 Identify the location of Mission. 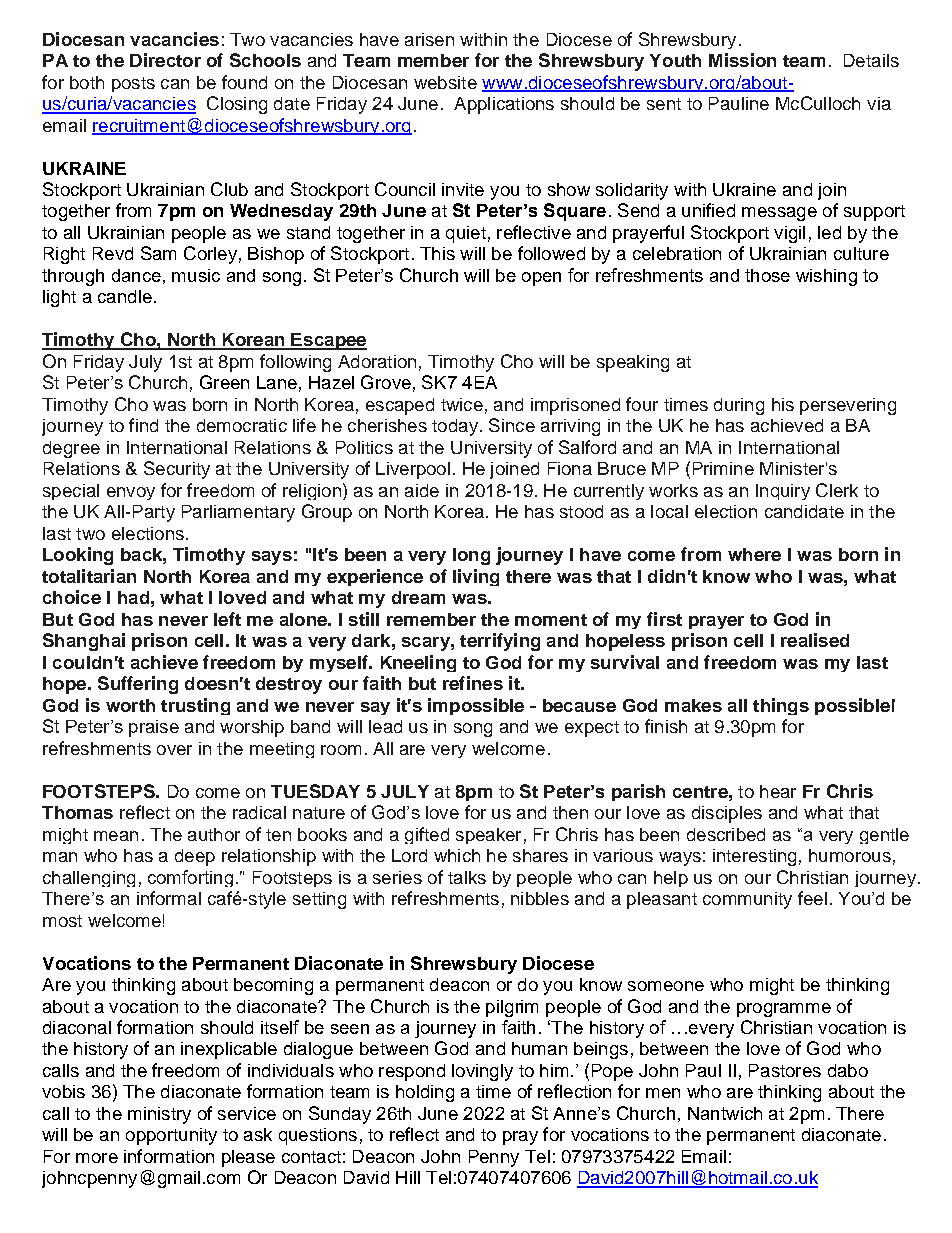
(742, 60).
